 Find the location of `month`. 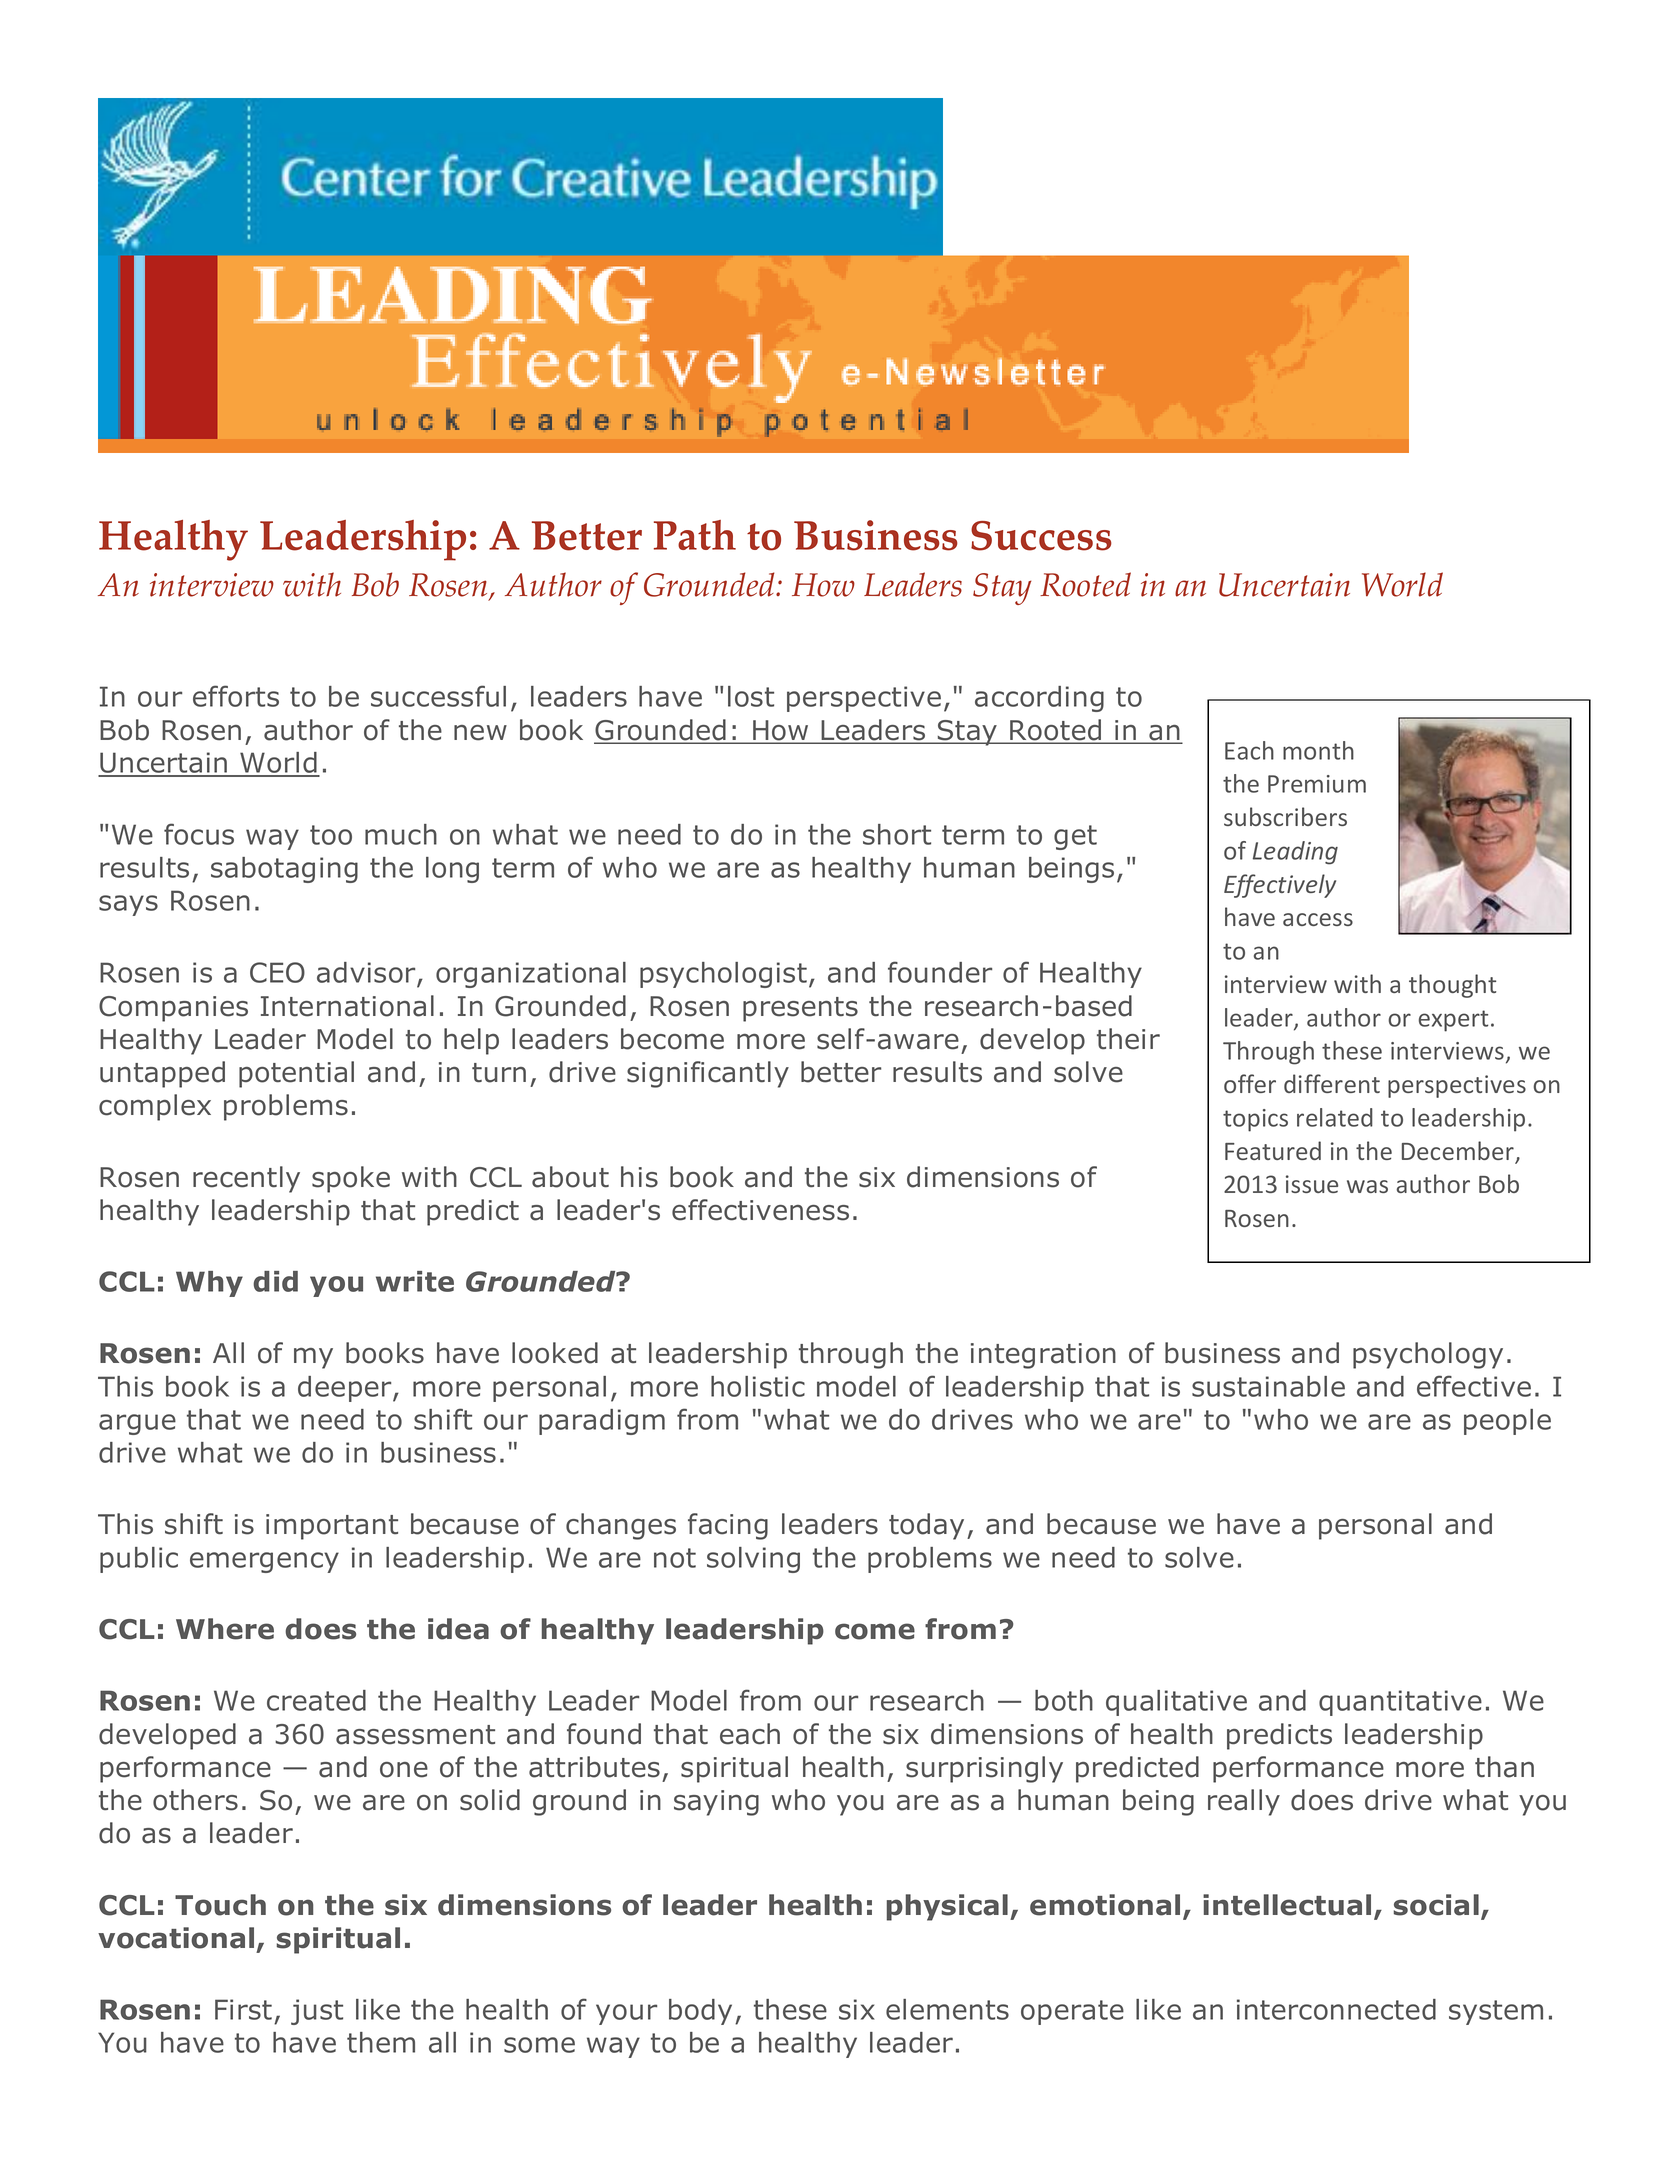

month is located at coordinates (1318, 750).
